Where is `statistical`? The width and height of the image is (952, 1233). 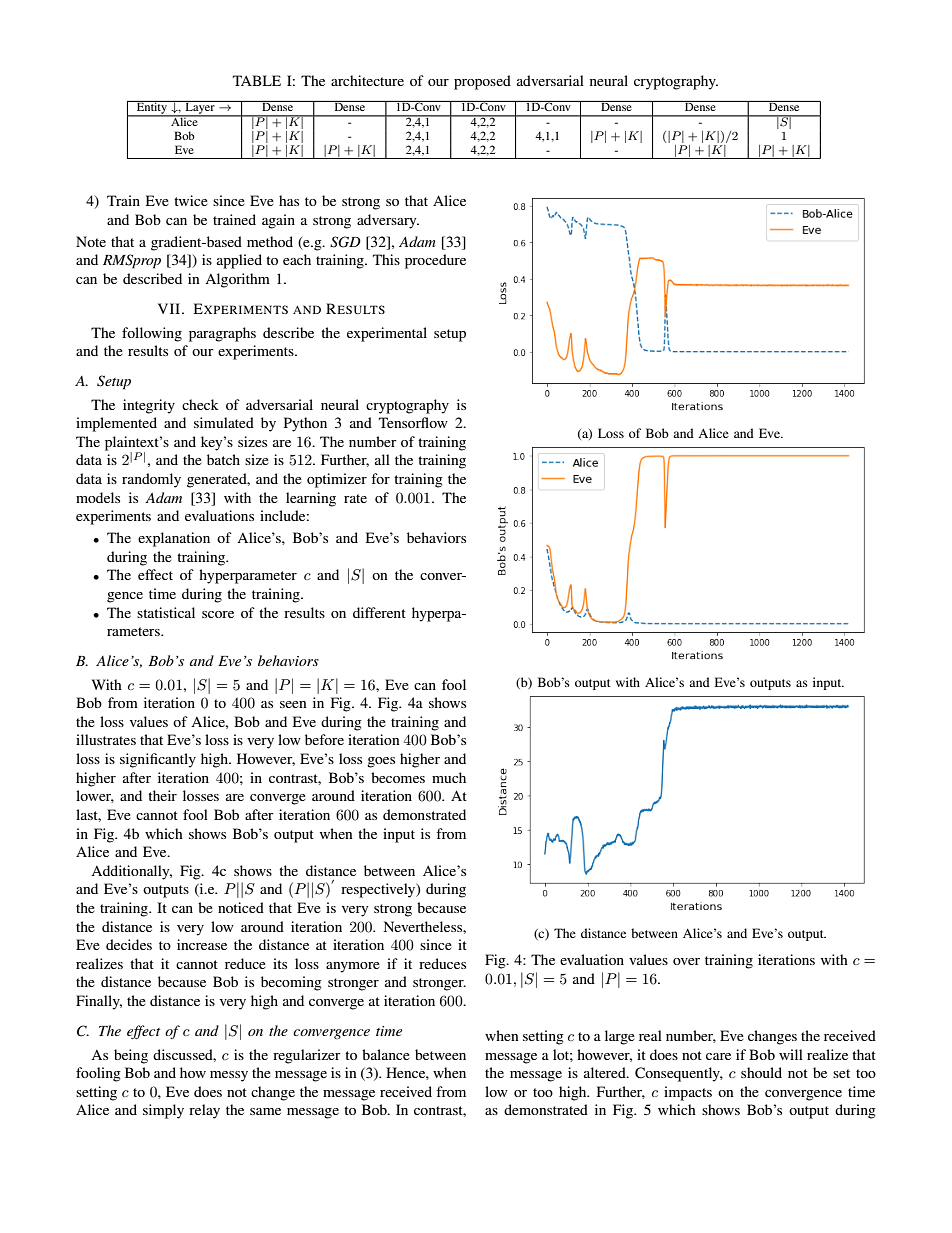
statistical is located at coordinates (166, 612).
